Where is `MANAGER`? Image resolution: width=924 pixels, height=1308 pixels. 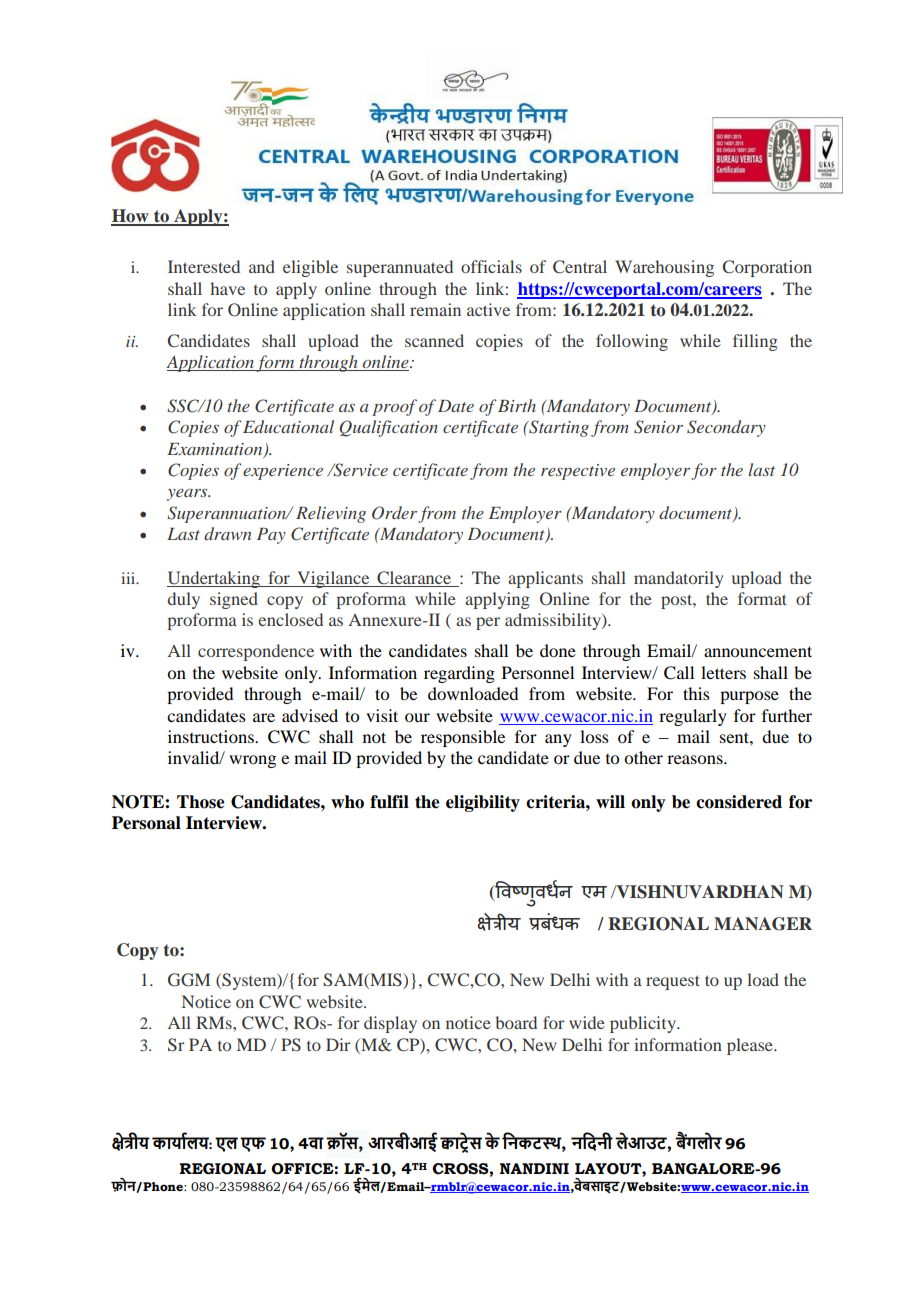 MANAGER is located at coordinates (763, 924).
